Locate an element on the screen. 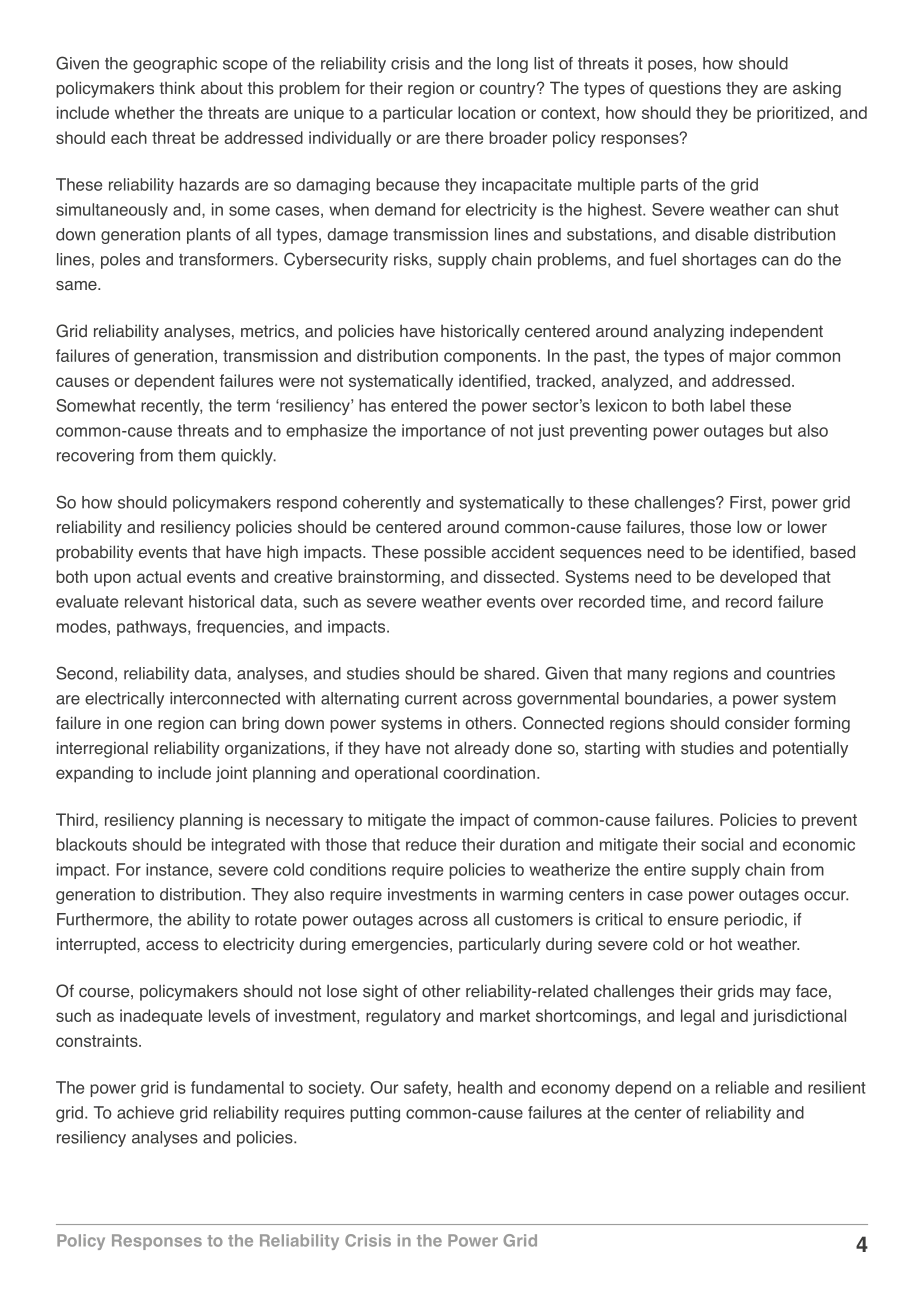 This screenshot has width=924, height=1308. think is located at coordinates (177, 87).
